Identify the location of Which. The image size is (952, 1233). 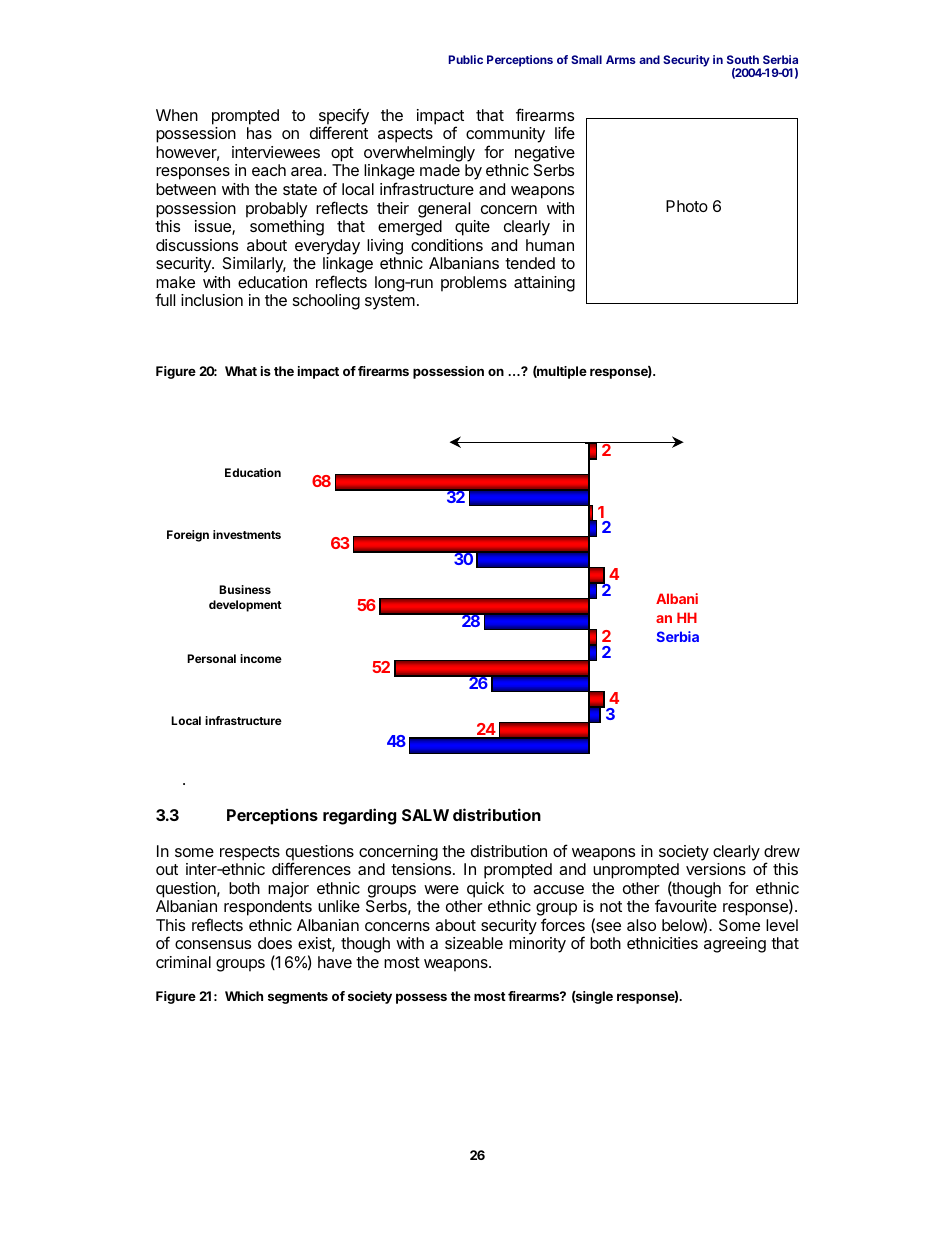
(244, 996).
